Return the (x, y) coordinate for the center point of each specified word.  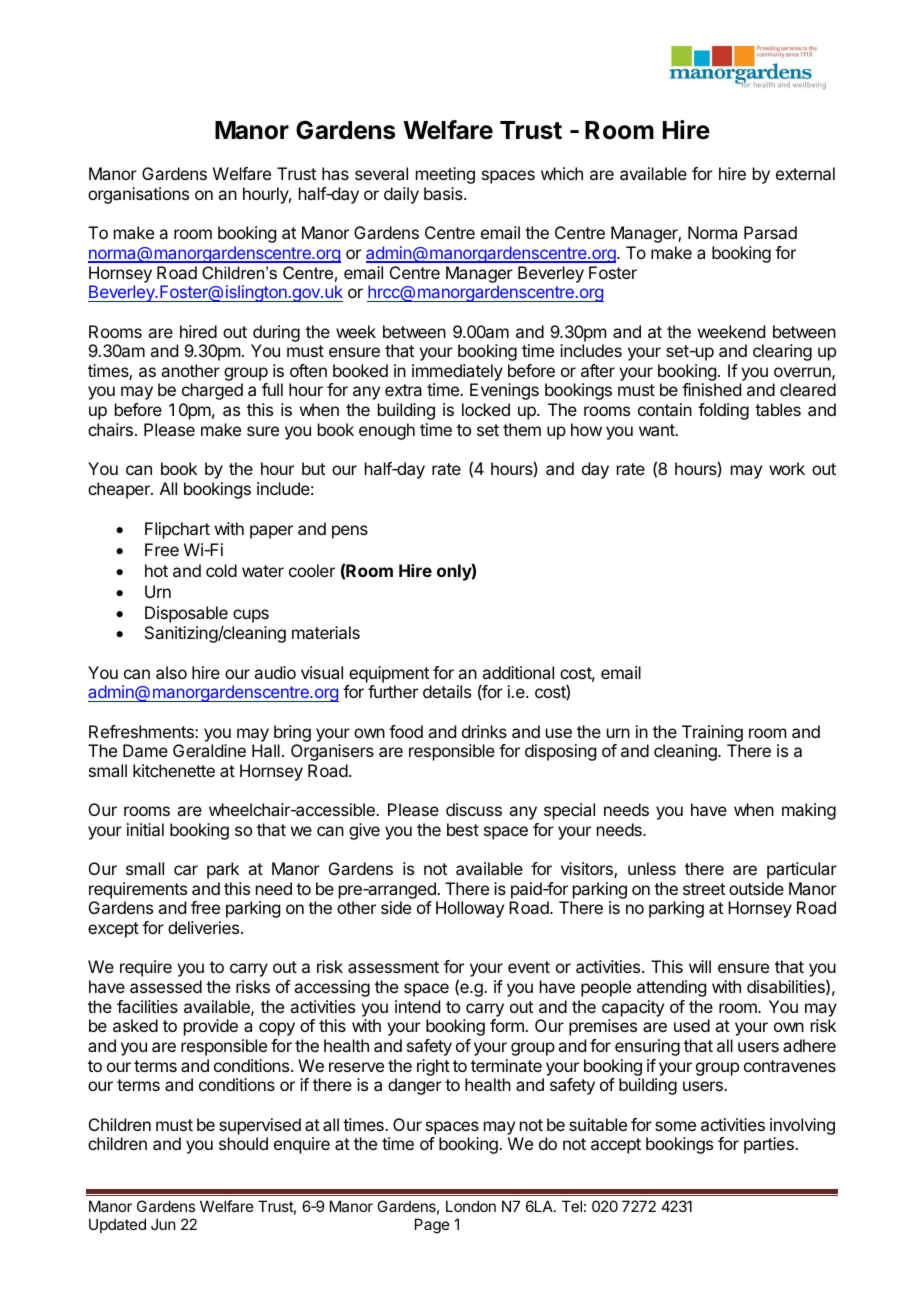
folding (723, 411)
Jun (163, 1224)
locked (486, 409)
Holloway (470, 909)
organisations (138, 195)
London (471, 1206)
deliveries (203, 927)
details (447, 691)
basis (444, 193)
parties (770, 1145)
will (700, 966)
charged (212, 391)
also (171, 672)
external (805, 173)
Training (712, 733)
